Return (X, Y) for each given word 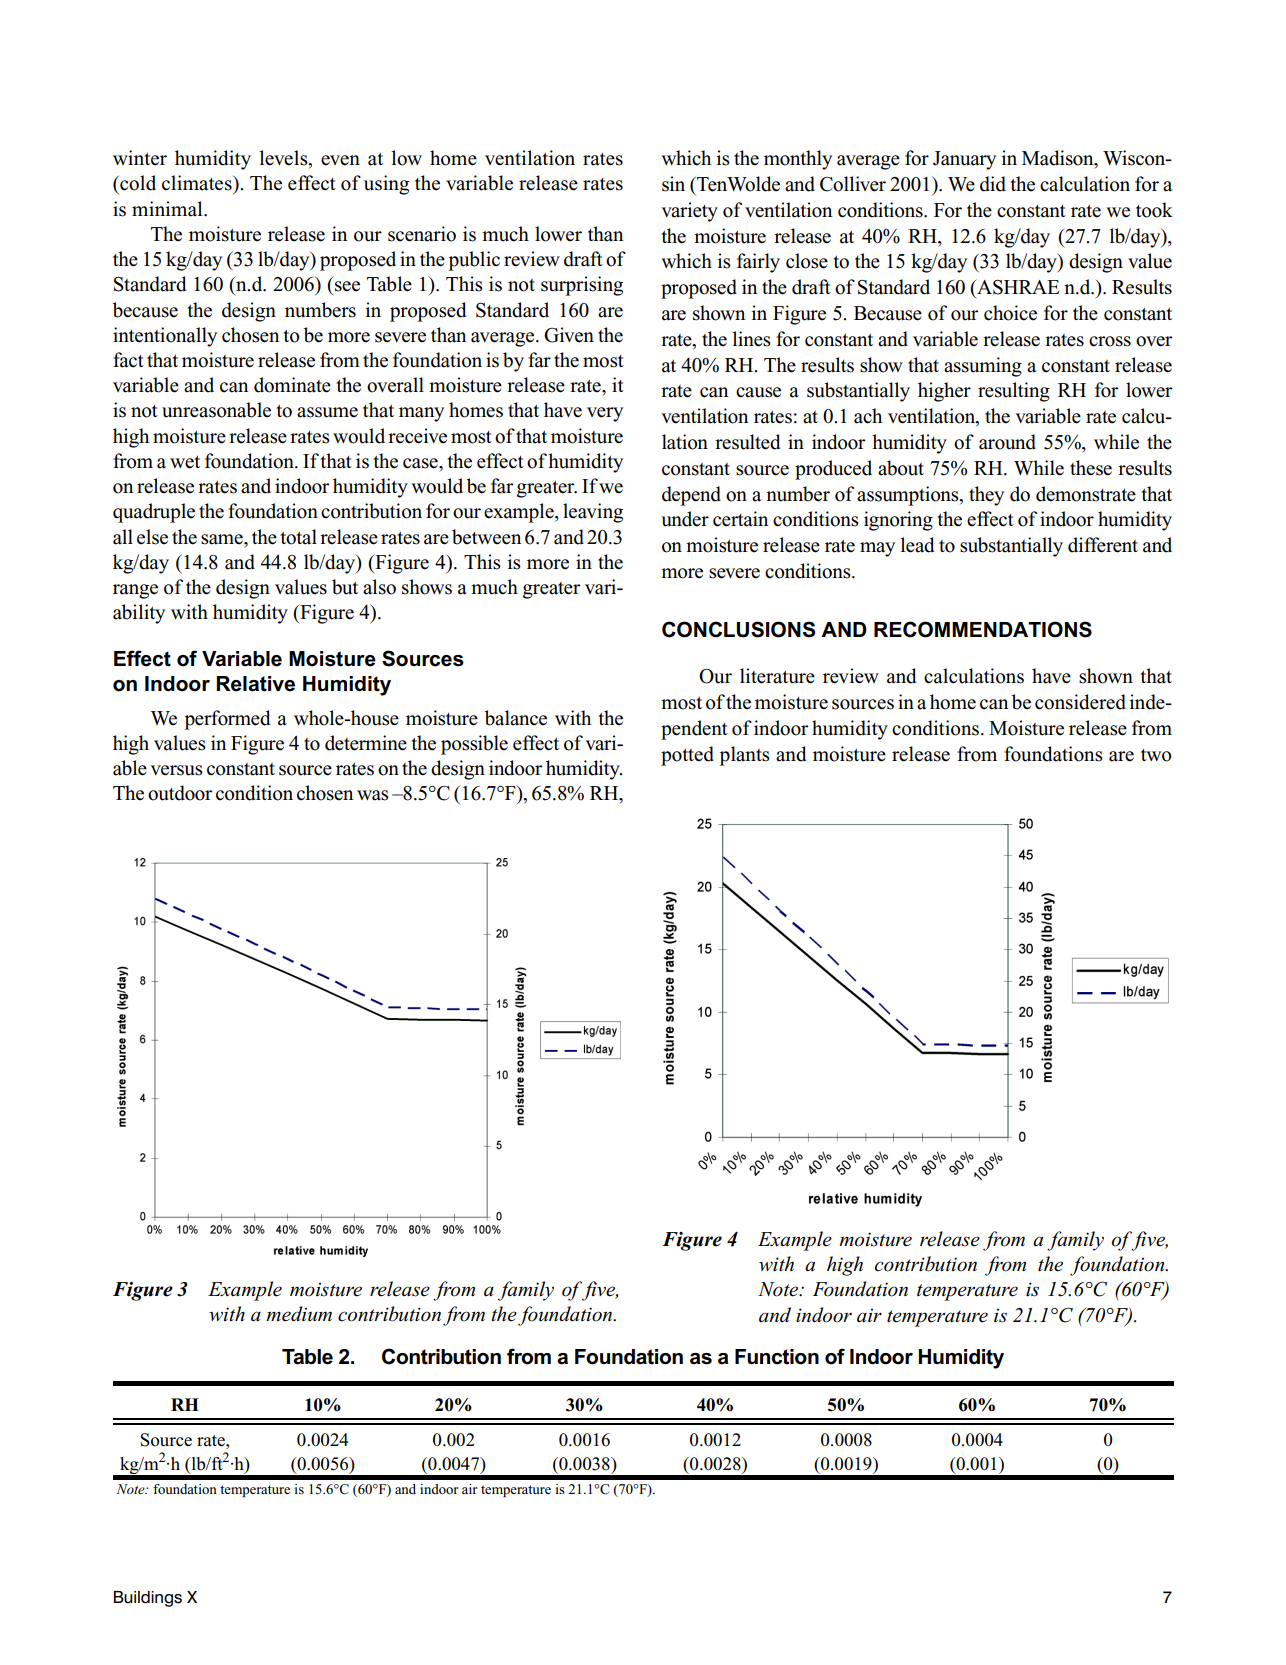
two (1156, 755)
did (993, 184)
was (373, 795)
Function (777, 1357)
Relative (255, 684)
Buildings (148, 1599)
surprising (582, 286)
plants (745, 756)
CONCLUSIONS (738, 629)
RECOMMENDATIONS (983, 629)
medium (299, 1314)
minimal (168, 209)
